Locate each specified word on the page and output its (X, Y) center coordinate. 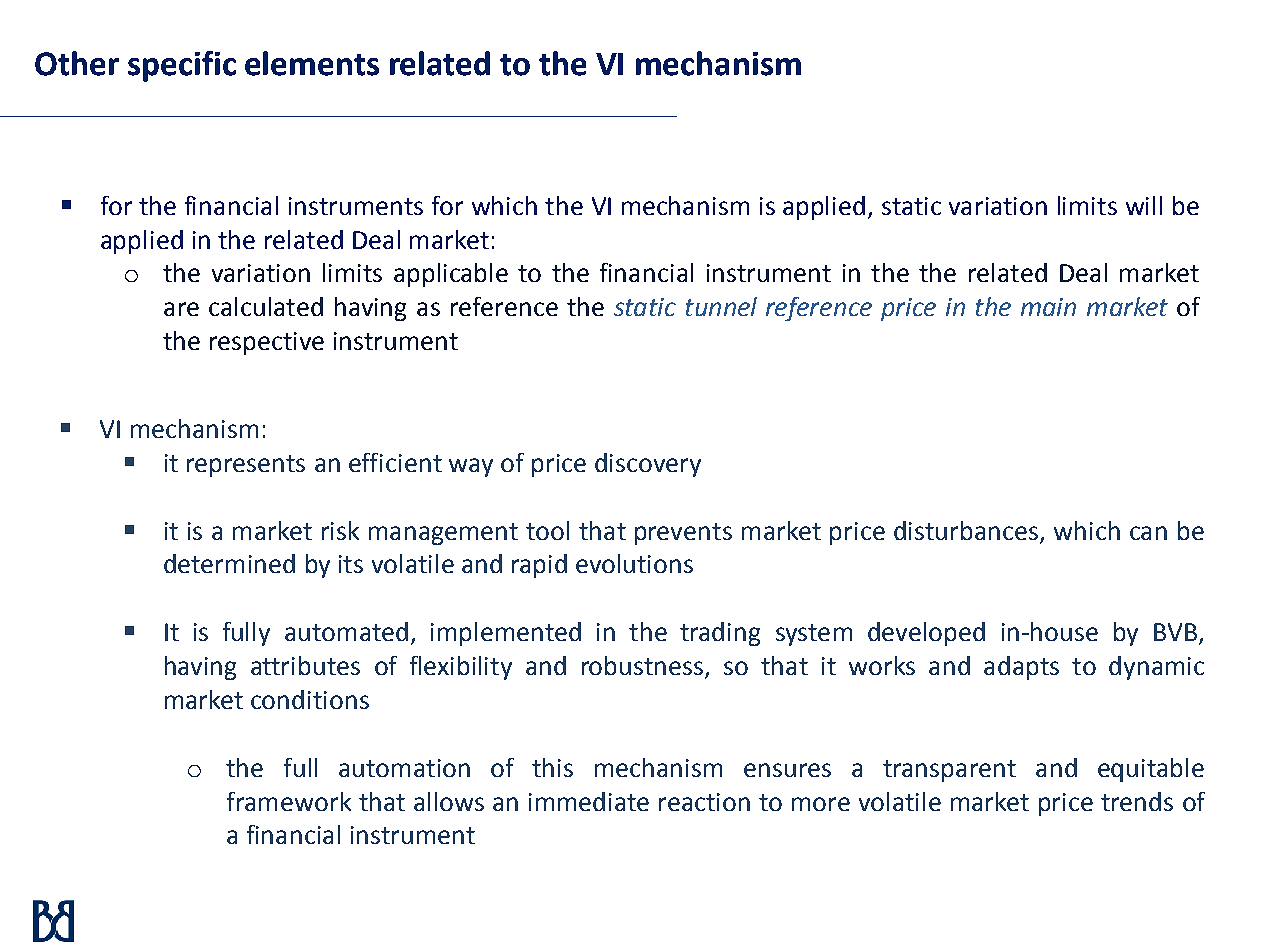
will (1144, 205)
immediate (589, 801)
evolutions (634, 563)
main (1048, 307)
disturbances (966, 530)
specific (182, 66)
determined (229, 563)
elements (312, 63)
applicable (451, 275)
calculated (266, 306)
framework (289, 801)
